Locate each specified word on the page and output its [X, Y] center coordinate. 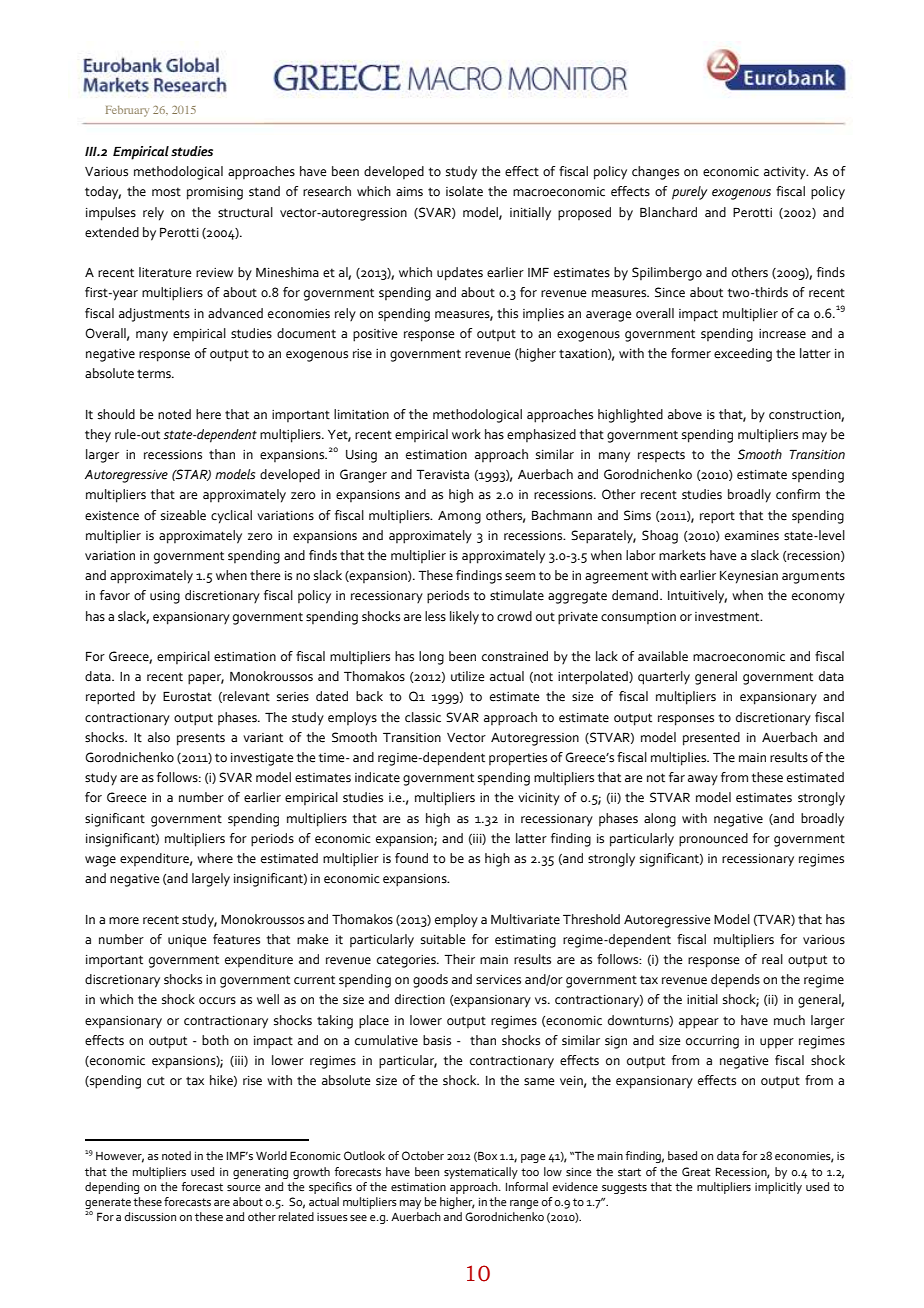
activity [786, 173]
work [466, 434]
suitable [443, 939]
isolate [464, 191]
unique [187, 941]
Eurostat [187, 696]
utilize [467, 676]
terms [155, 374]
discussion [150, 1216]
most [166, 192]
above [685, 414]
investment [728, 617]
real [772, 959]
